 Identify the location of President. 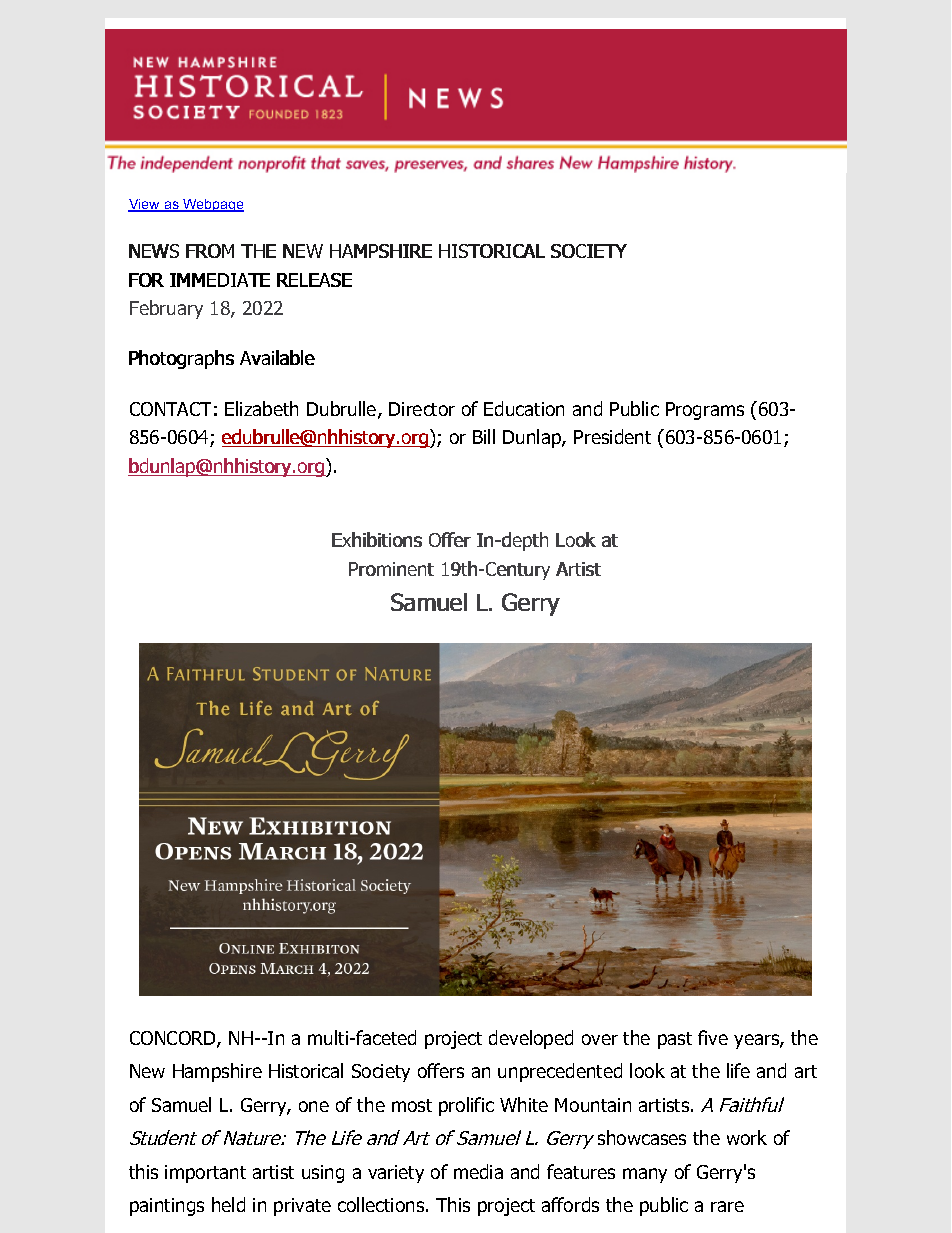
(612, 436).
